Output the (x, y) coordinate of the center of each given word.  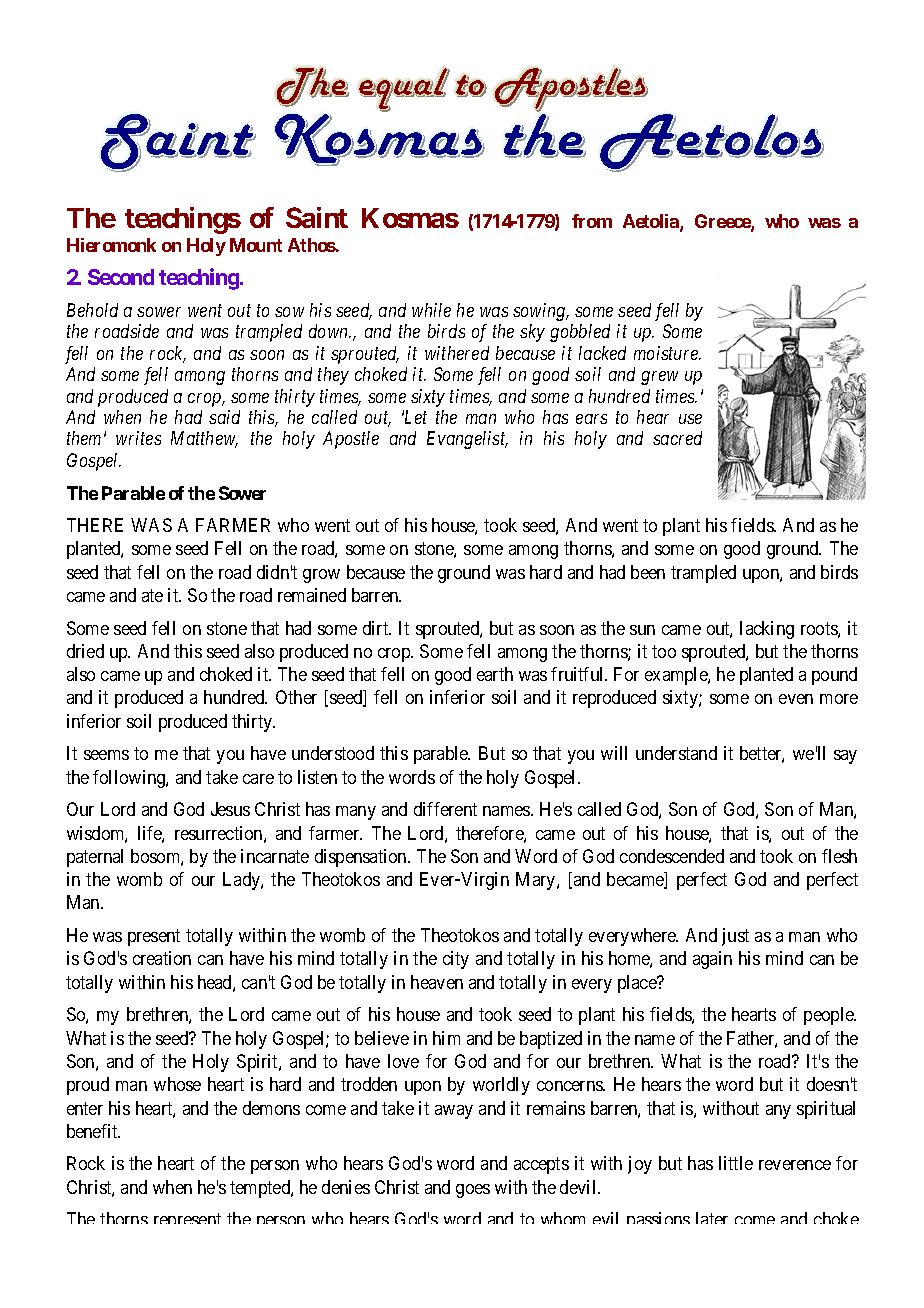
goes (473, 1191)
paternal (95, 858)
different (445, 809)
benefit (93, 1131)
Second (121, 277)
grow (321, 576)
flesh (839, 856)
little (736, 1163)
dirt (377, 628)
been (648, 572)
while (431, 310)
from (592, 221)
